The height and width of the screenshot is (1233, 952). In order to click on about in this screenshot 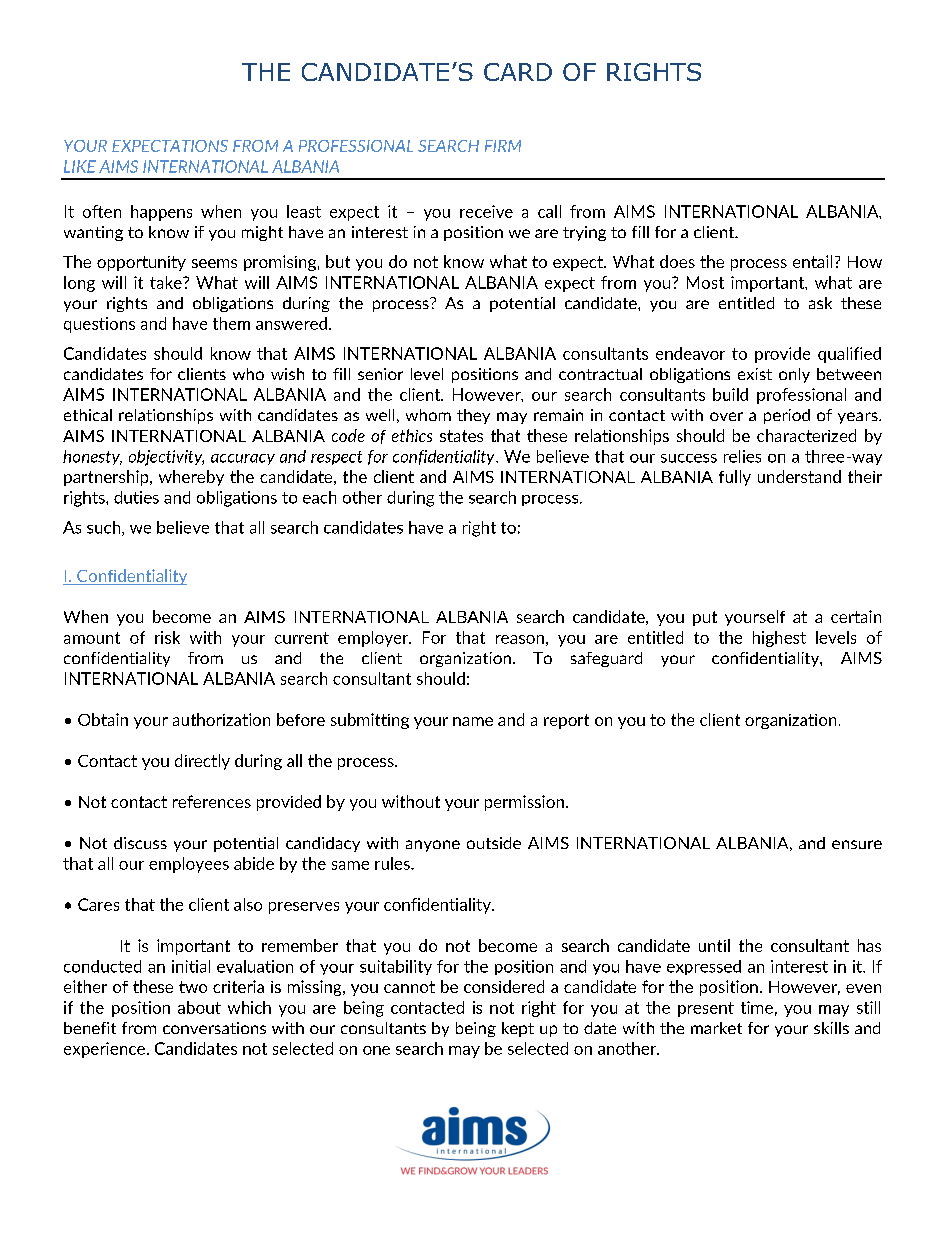, I will do `click(199, 1007)`.
